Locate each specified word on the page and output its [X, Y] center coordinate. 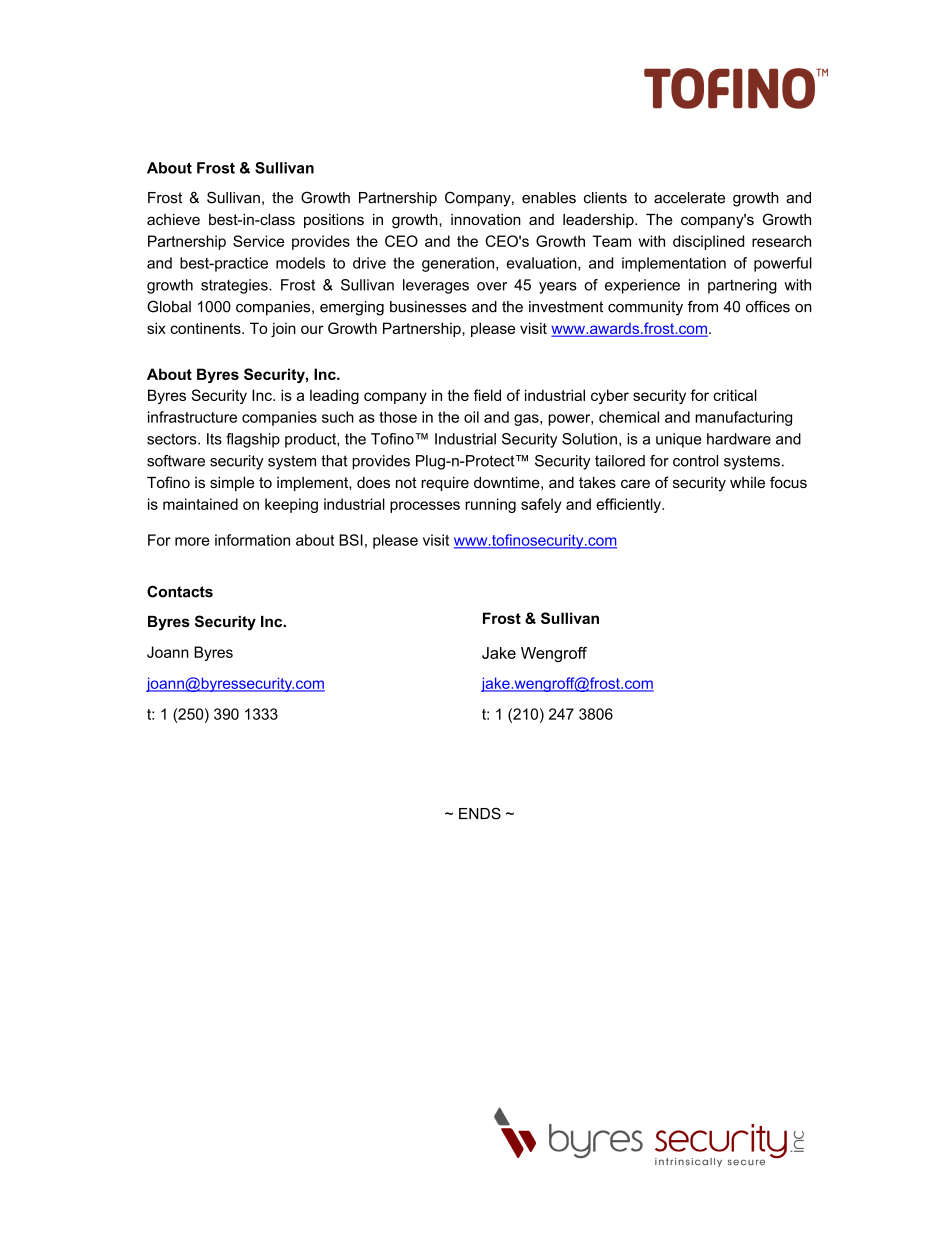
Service [258, 241]
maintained [200, 504]
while [747, 482]
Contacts [180, 591]
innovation [486, 219]
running [490, 505]
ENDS [480, 813]
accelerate [689, 198]
